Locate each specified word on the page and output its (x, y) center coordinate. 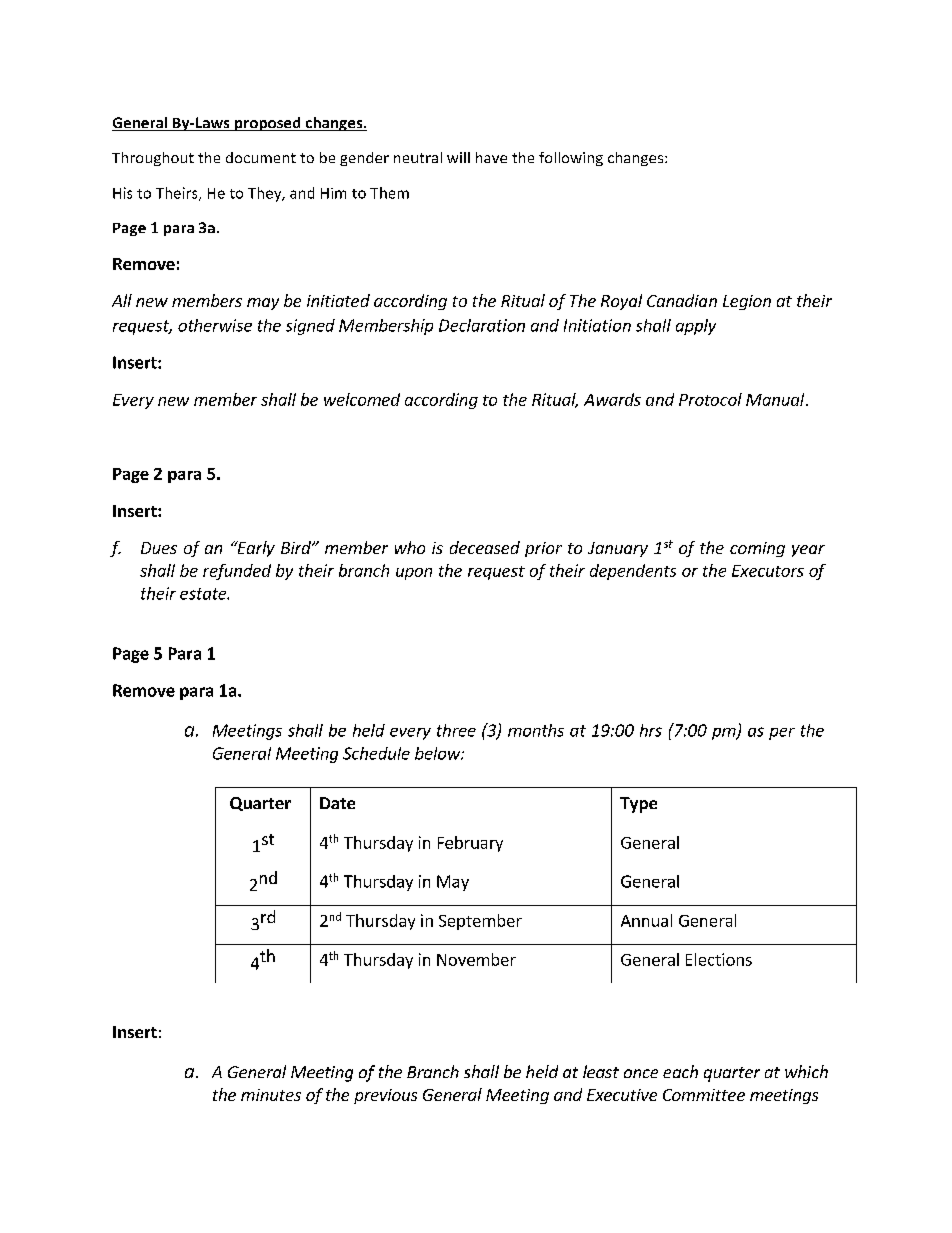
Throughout (153, 159)
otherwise (215, 325)
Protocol (710, 399)
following (571, 159)
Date (337, 803)
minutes (271, 1095)
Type (638, 805)
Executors (768, 571)
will (458, 157)
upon (414, 574)
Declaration (482, 325)
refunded (237, 572)
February (470, 844)
